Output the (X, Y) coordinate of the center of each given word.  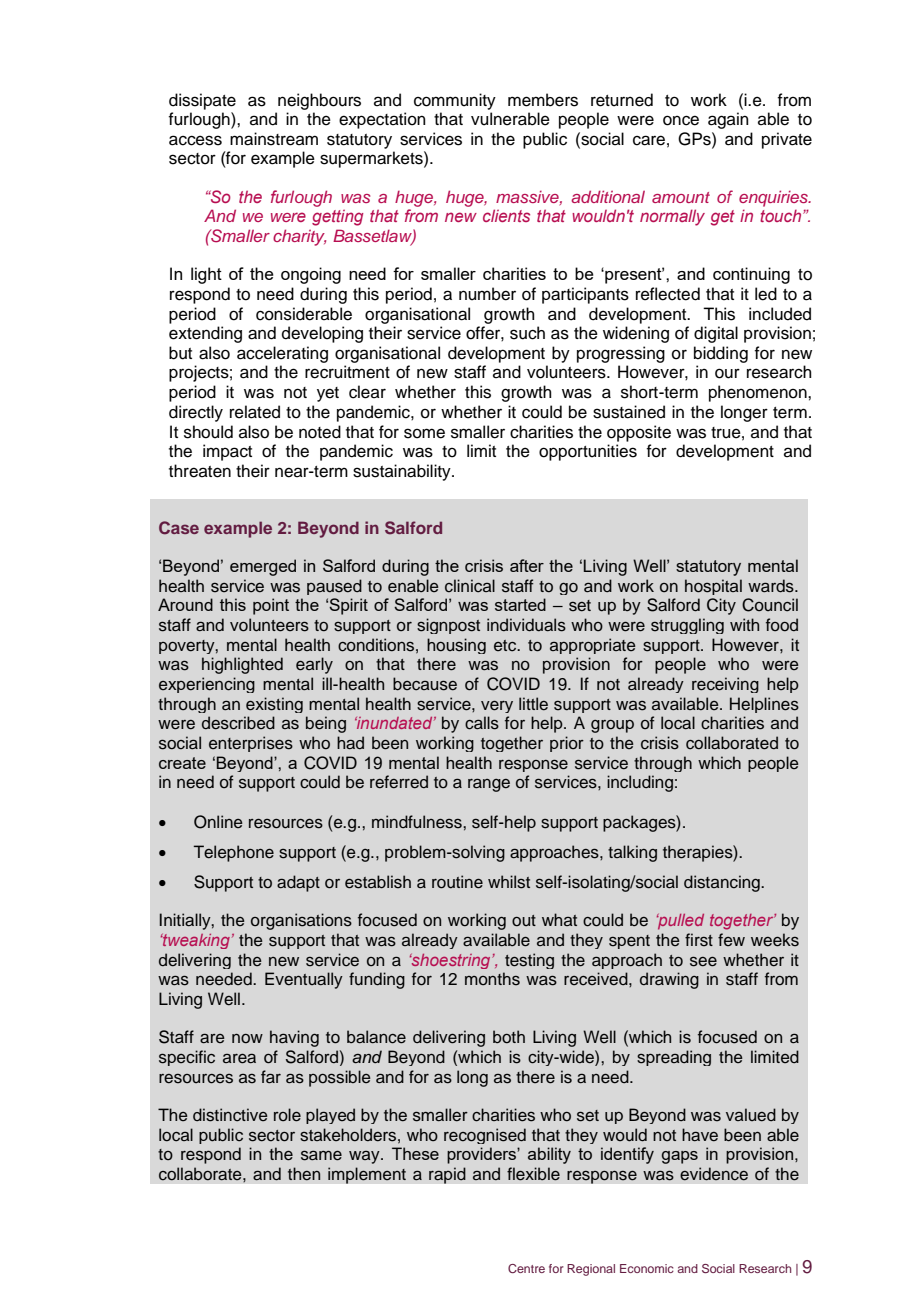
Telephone (234, 853)
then (304, 1174)
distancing (723, 883)
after (527, 565)
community (455, 101)
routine (457, 882)
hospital (713, 587)
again (728, 120)
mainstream (274, 139)
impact (227, 452)
